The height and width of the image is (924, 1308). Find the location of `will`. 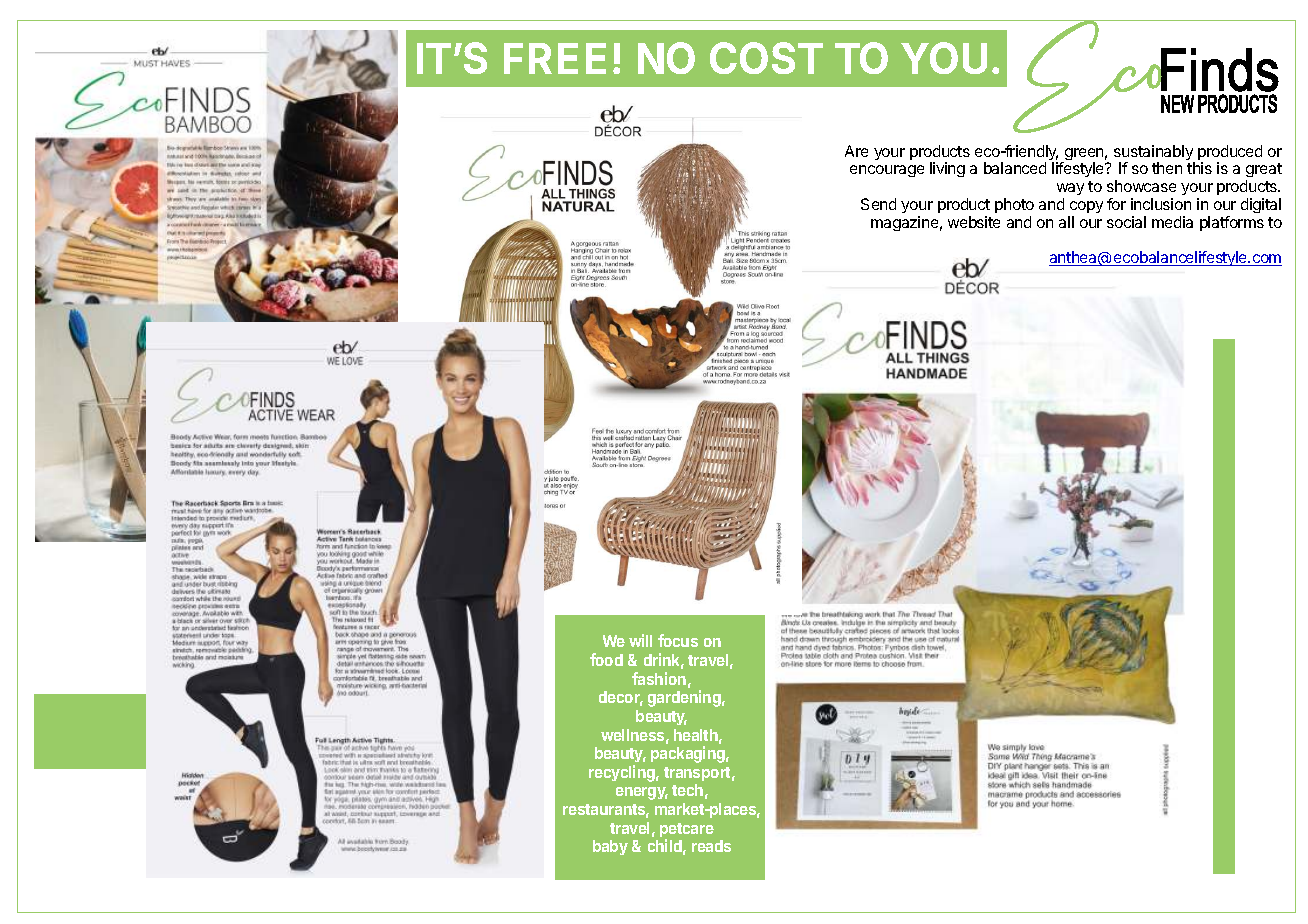

will is located at coordinates (640, 640).
